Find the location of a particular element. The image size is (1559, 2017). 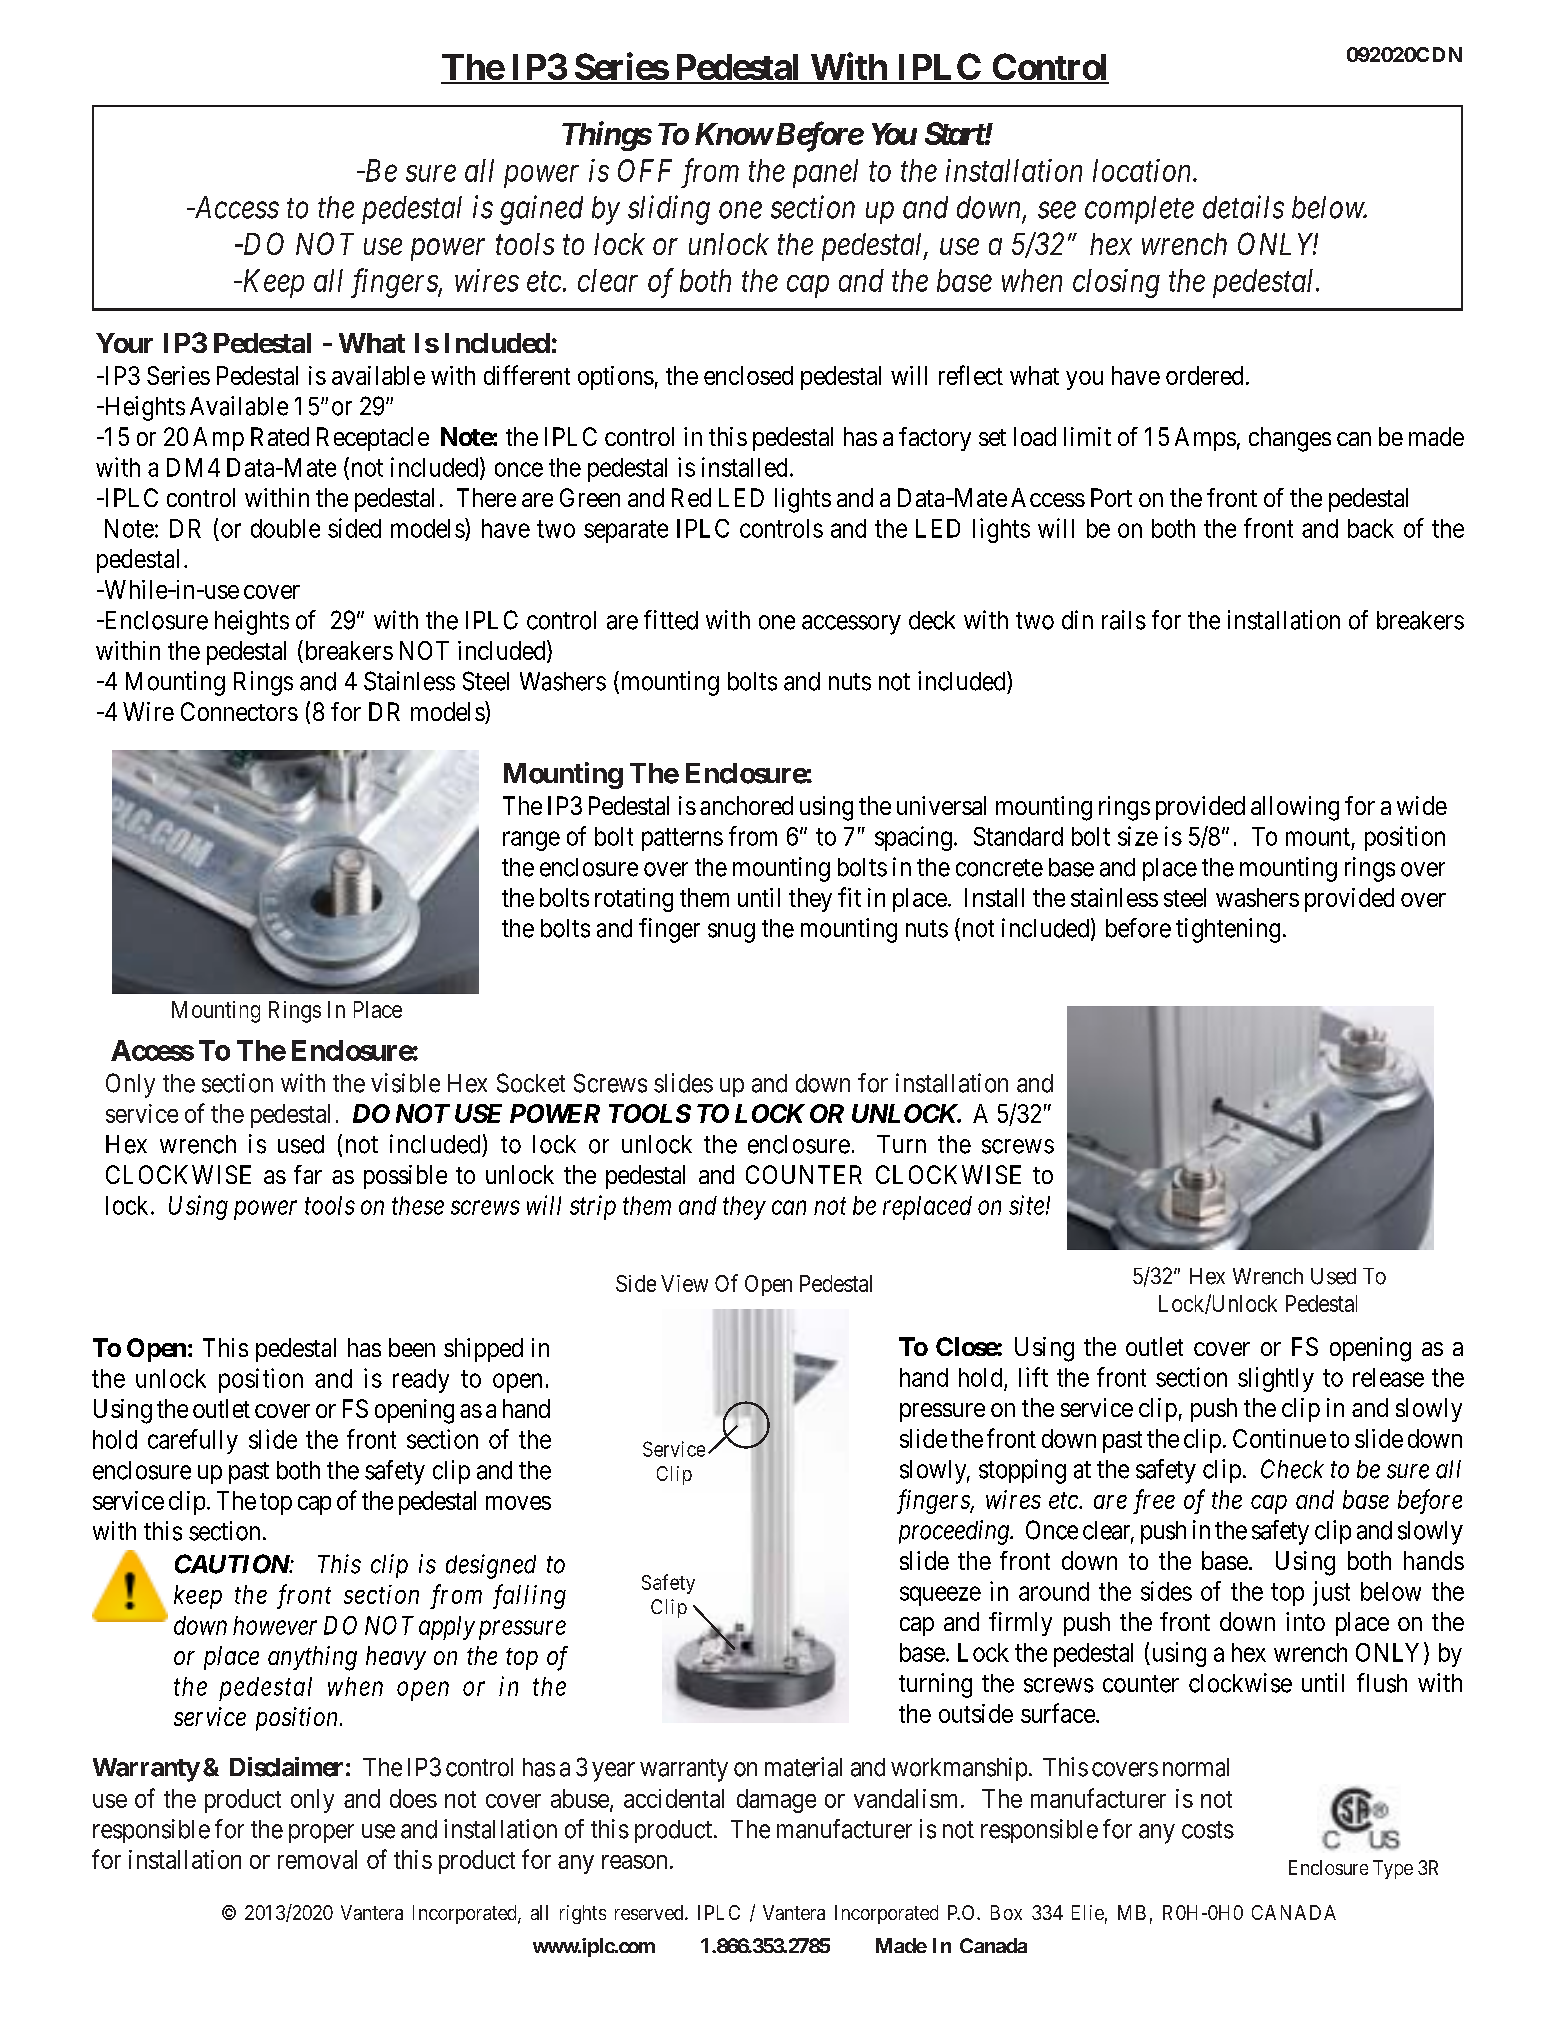

panel is located at coordinates (825, 173).
